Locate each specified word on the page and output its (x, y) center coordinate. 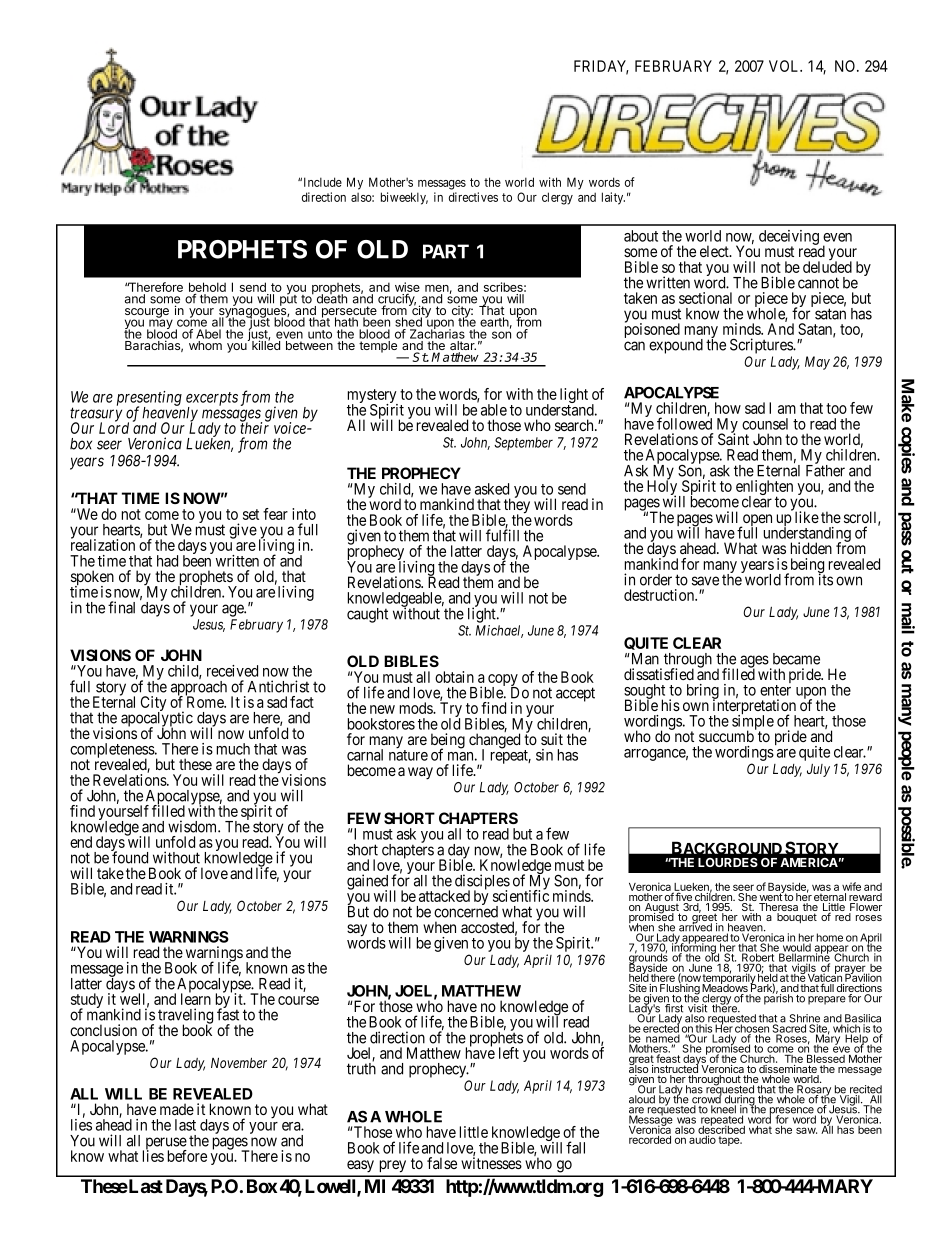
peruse (165, 1144)
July (818, 770)
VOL (785, 66)
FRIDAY (601, 67)
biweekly (404, 198)
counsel (765, 424)
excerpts (212, 400)
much (233, 749)
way (420, 773)
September (523, 443)
